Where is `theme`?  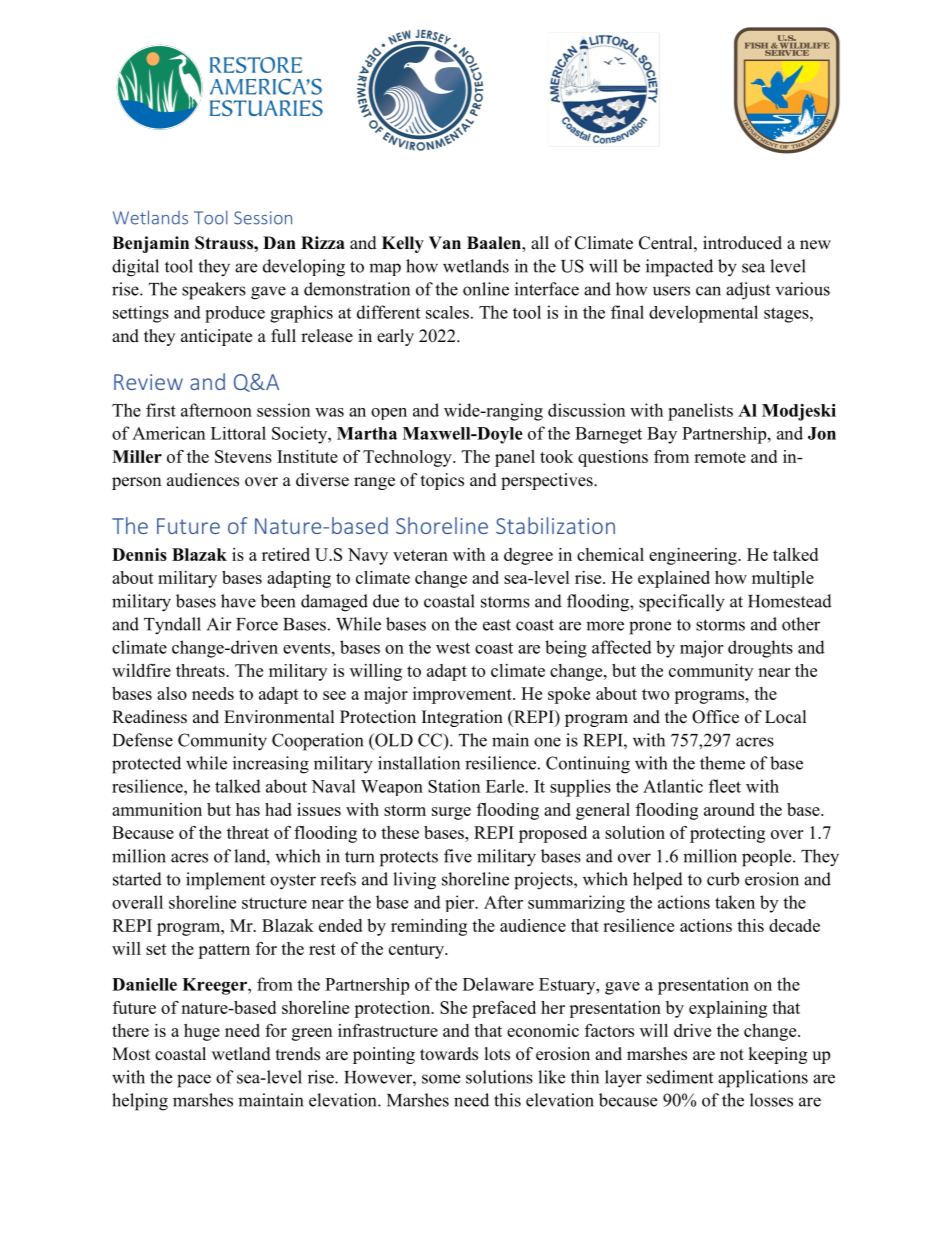 theme is located at coordinates (722, 763).
